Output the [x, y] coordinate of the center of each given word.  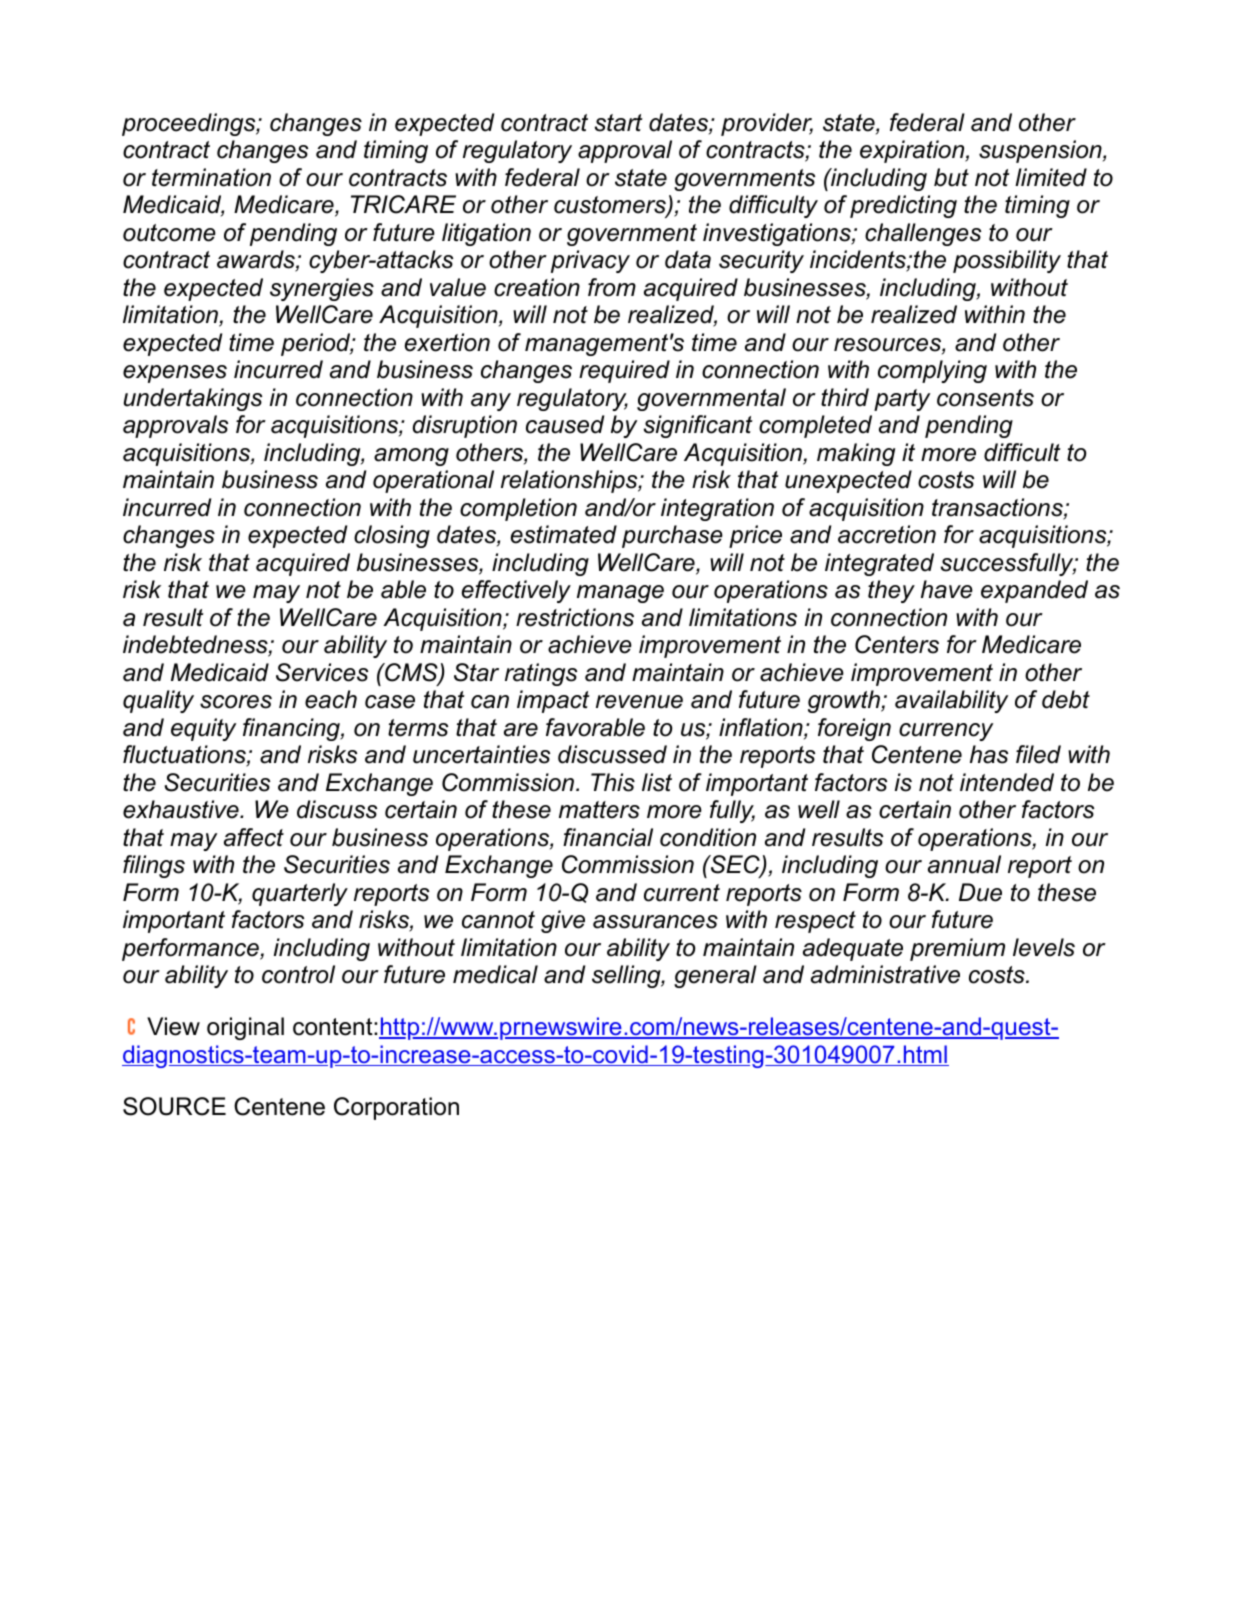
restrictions [575, 617]
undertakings [193, 399]
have [947, 589]
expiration [913, 151]
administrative [885, 974]
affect [254, 837]
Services [322, 672]
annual [964, 864]
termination [211, 177]
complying [932, 371]
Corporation [396, 1108]
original [245, 1028]
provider [767, 124]
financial [608, 837]
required [624, 371]
